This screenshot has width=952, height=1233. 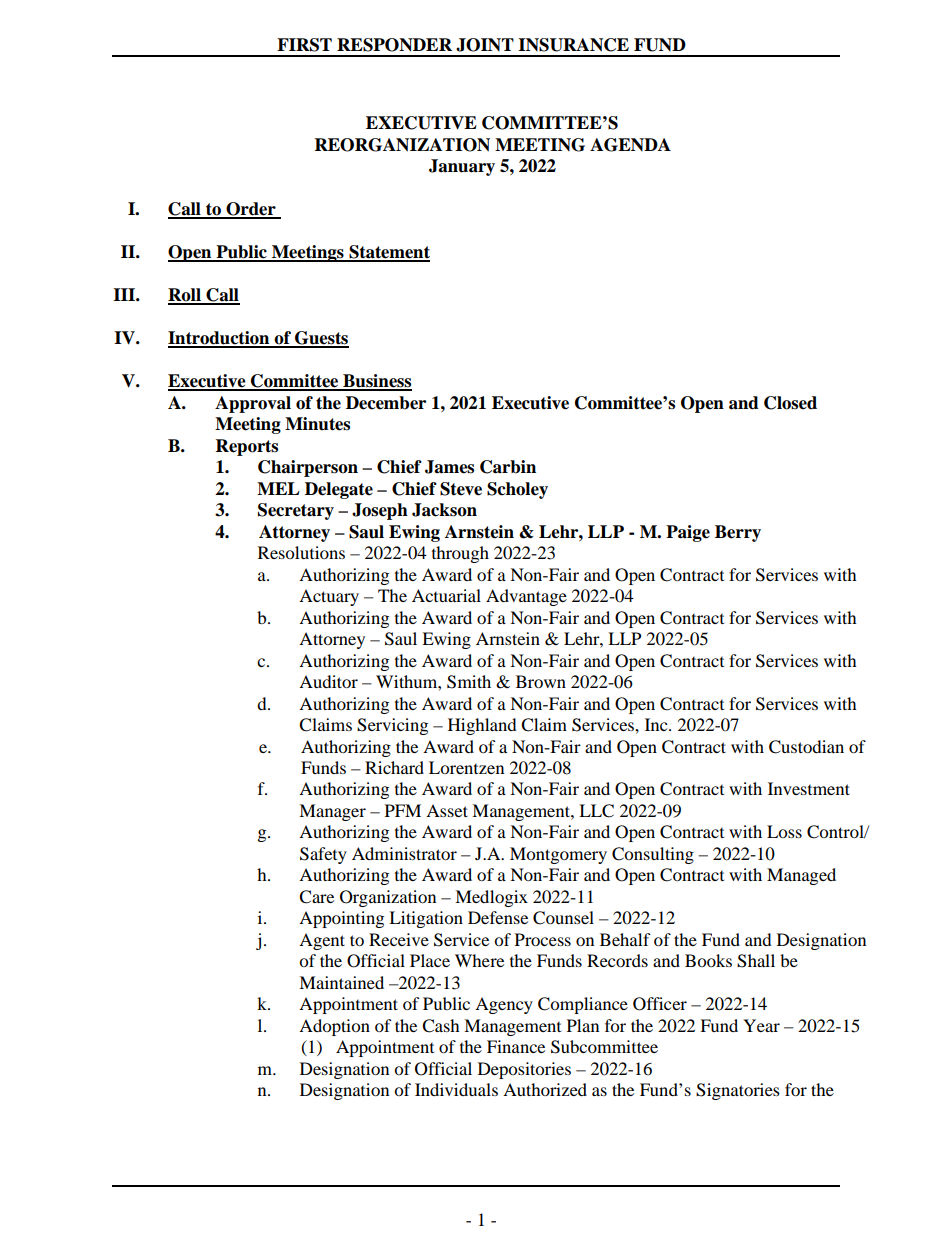 I want to click on Resolutions, so click(x=301, y=552).
